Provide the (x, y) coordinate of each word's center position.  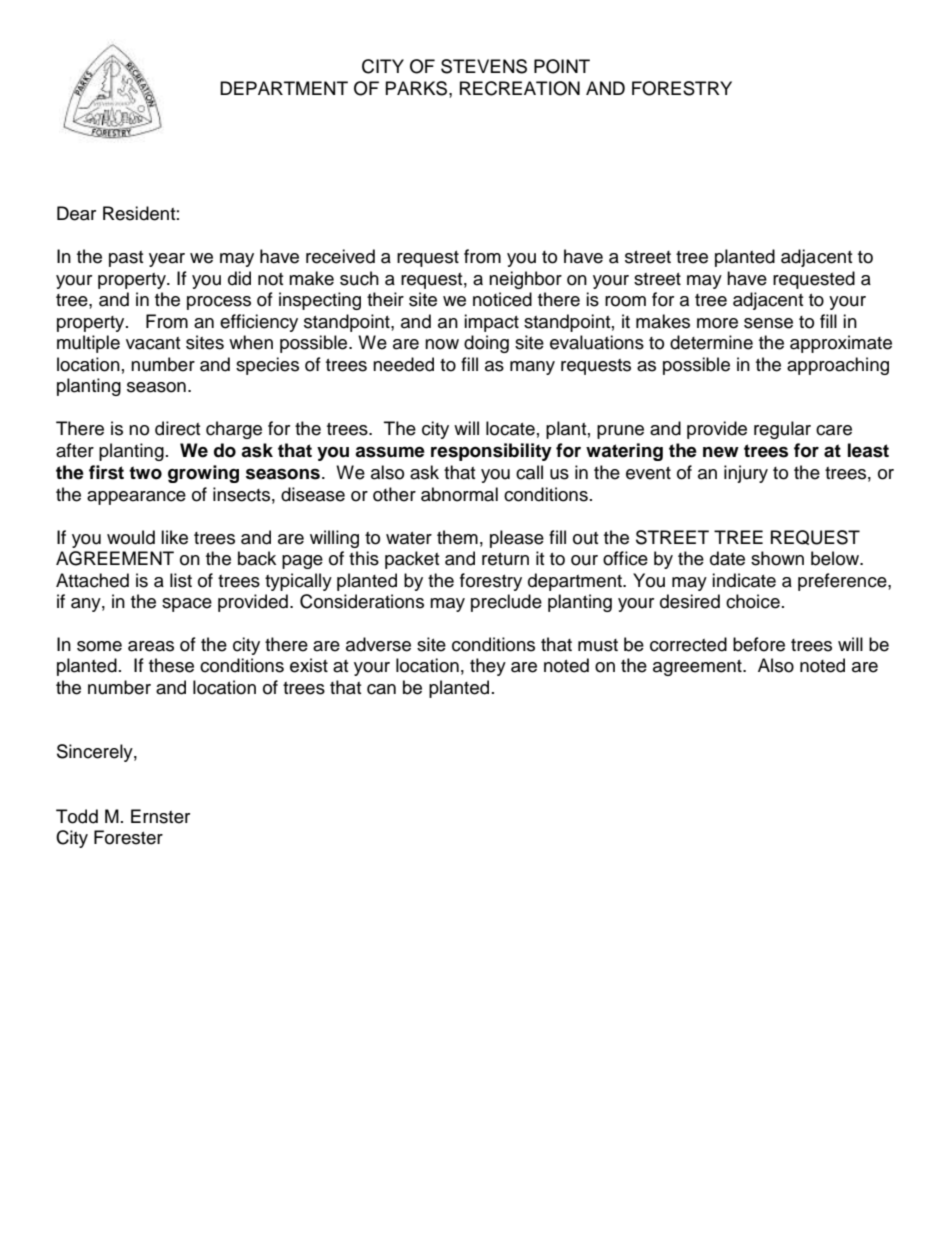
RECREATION (520, 88)
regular (782, 430)
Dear (76, 213)
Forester (128, 837)
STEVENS (484, 66)
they (488, 667)
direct (177, 428)
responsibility (491, 452)
